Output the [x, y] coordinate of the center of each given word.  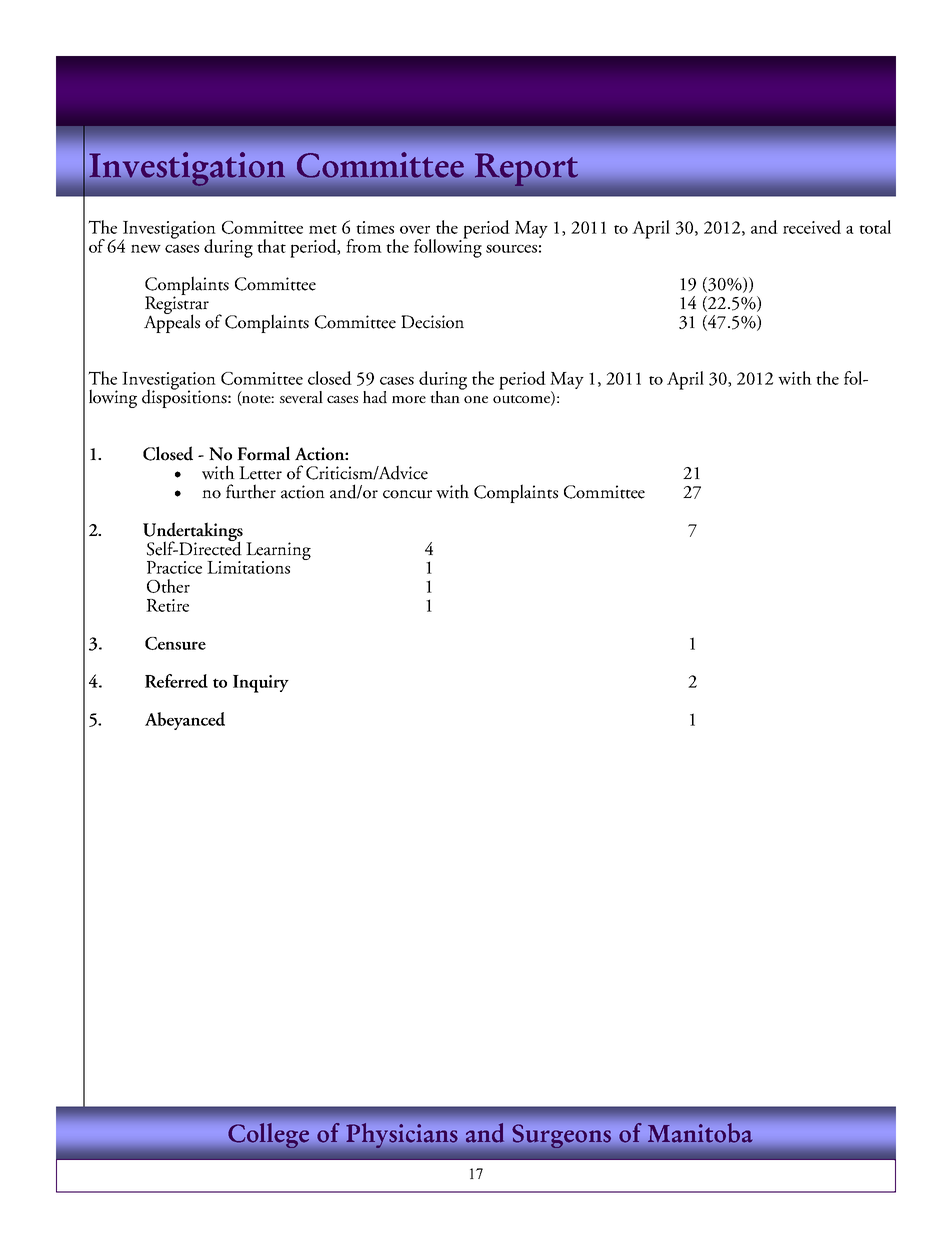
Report [526, 169]
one [476, 399]
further [251, 491]
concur [407, 494]
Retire [167, 605]
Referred [176, 681]
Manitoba [700, 1132]
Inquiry [261, 684]
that [271, 246]
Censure [175, 643]
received [812, 227]
